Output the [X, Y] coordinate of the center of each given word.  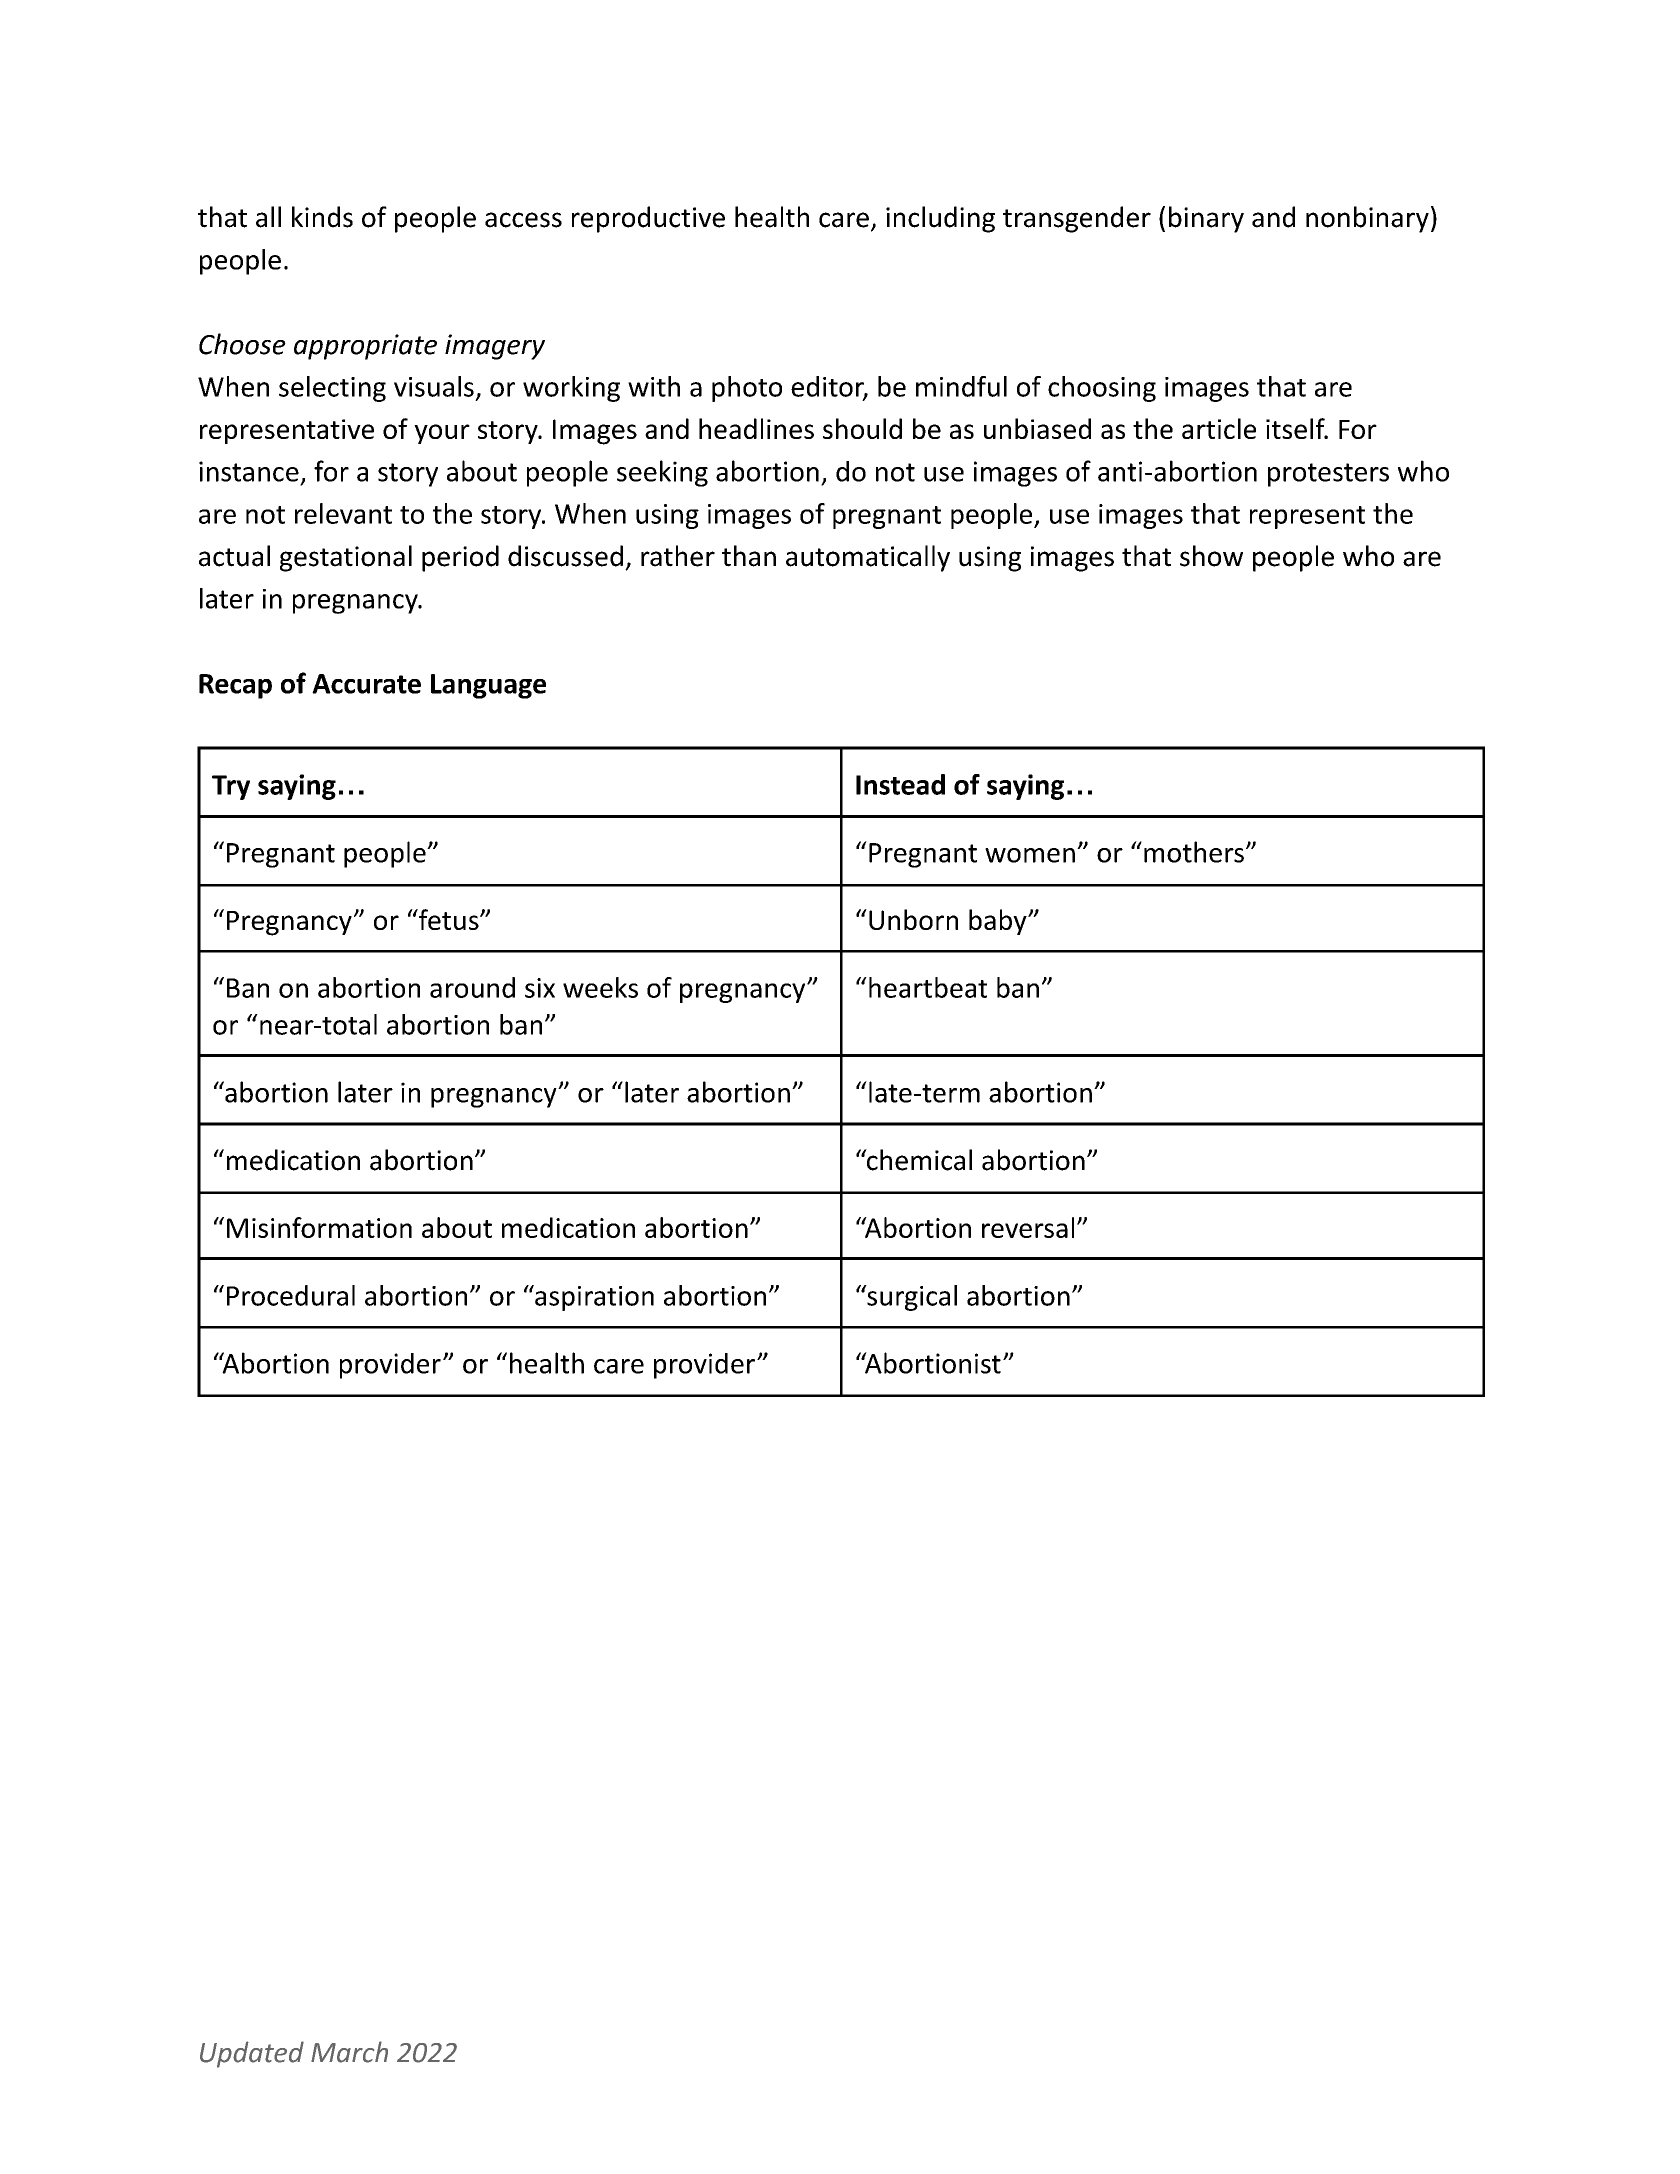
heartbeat [928, 987]
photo [747, 389]
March [349, 2052]
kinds [322, 217]
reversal [1028, 1227]
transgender [1077, 219]
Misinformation [319, 1227]
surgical [911, 1298]
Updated [252, 2054]
